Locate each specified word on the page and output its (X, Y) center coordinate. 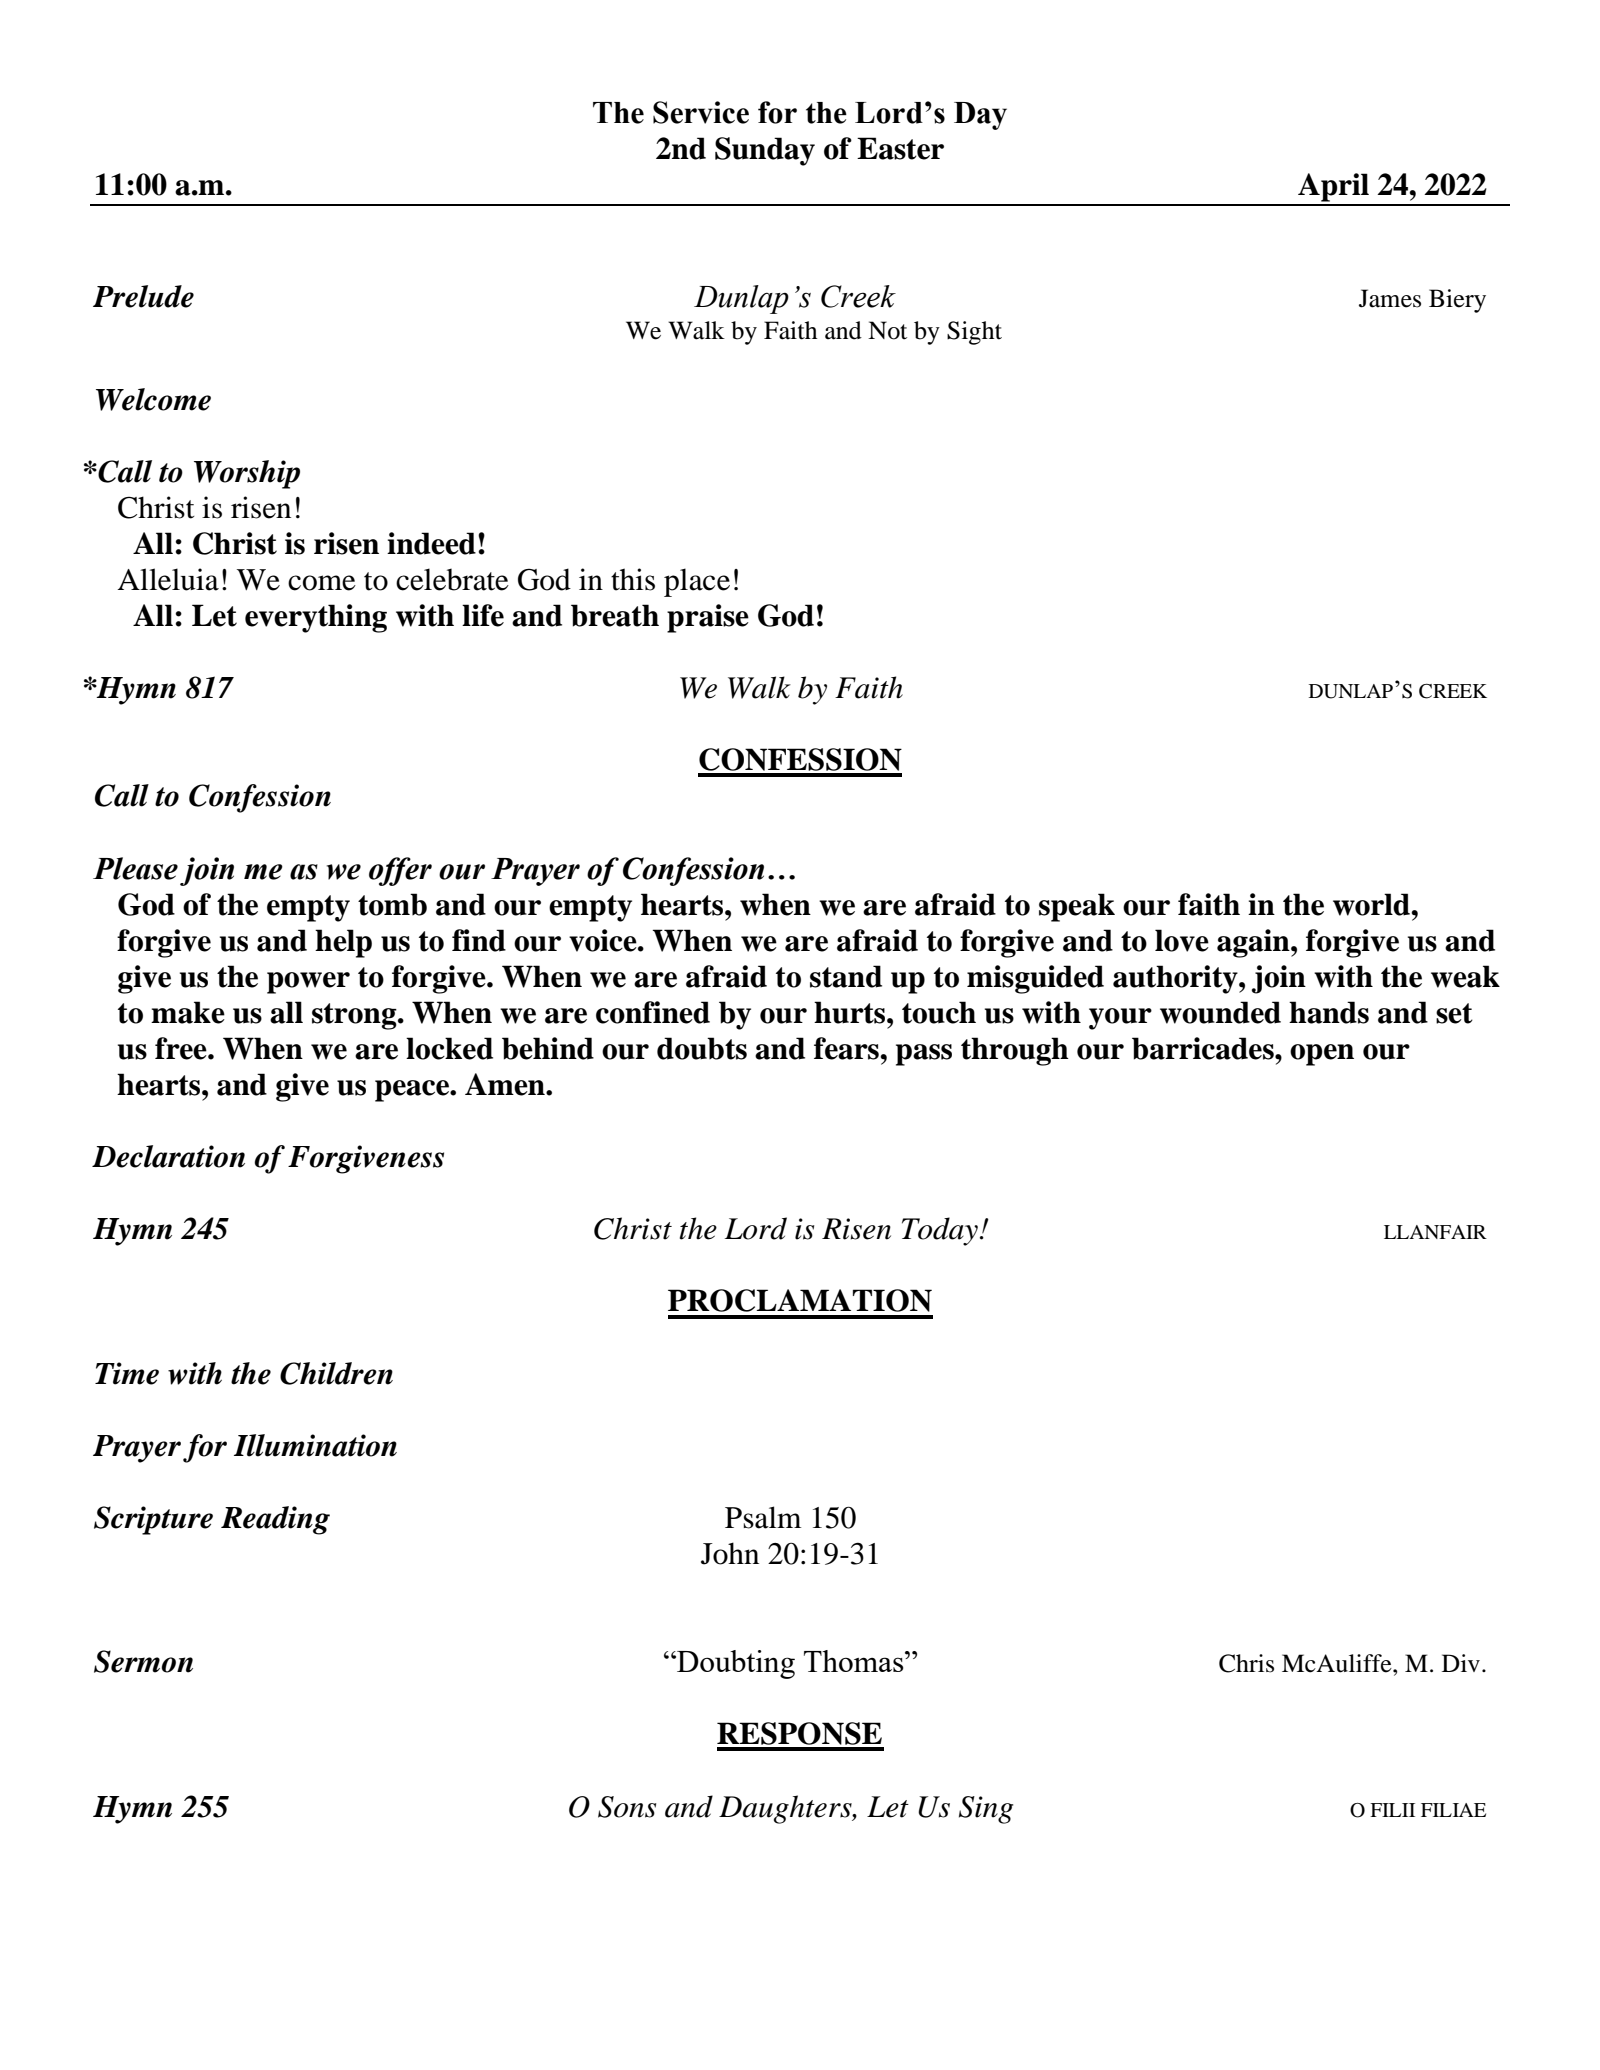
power (308, 983)
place (697, 582)
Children (336, 1373)
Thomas (855, 1661)
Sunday (765, 151)
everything (316, 618)
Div (1462, 1663)
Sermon (143, 1661)
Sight (974, 333)
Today (940, 1231)
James (1390, 298)
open (1322, 1055)
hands (1329, 1012)
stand (846, 976)
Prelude (143, 296)
